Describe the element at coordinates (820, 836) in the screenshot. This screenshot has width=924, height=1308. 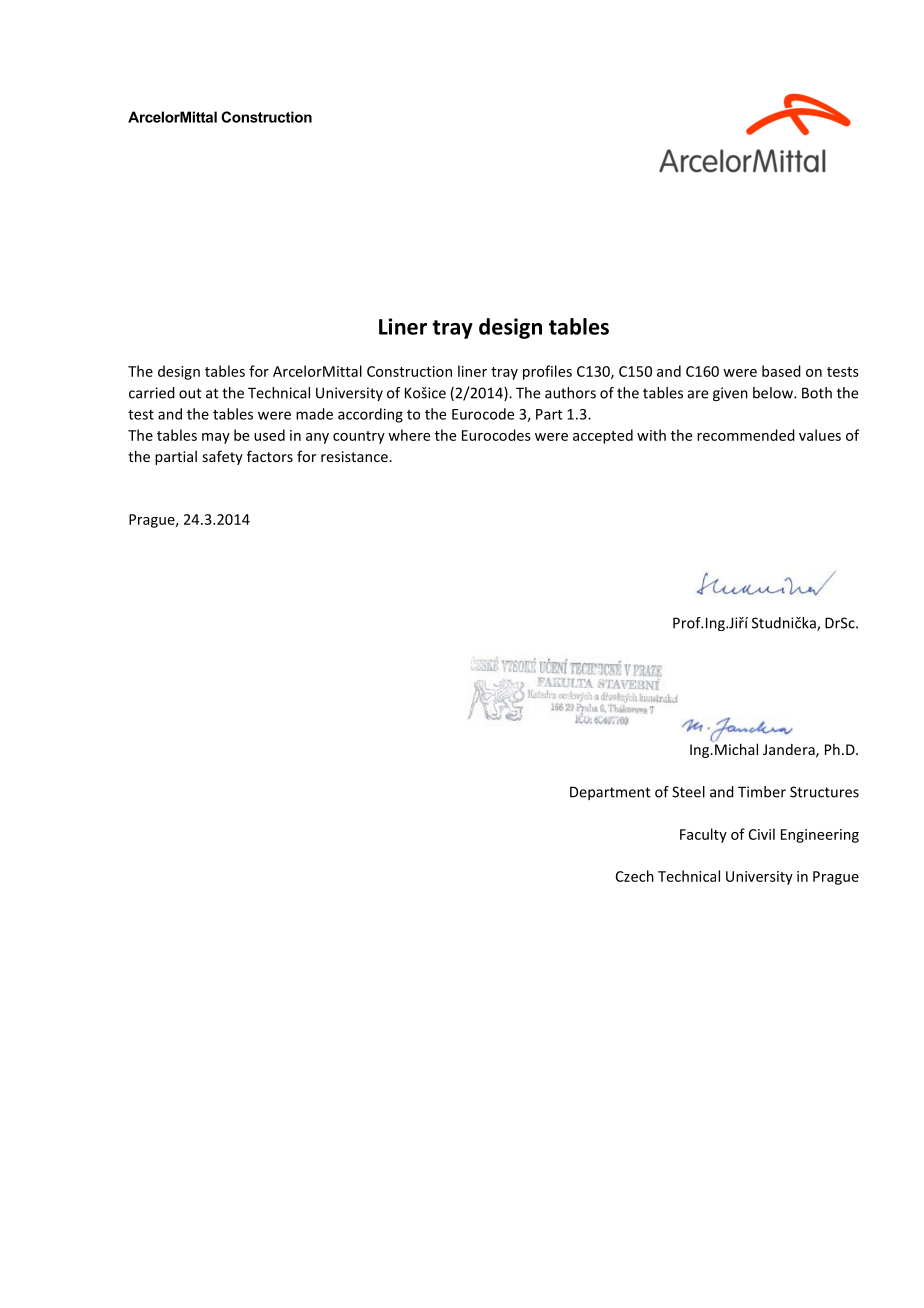
I see `Engineering` at that location.
